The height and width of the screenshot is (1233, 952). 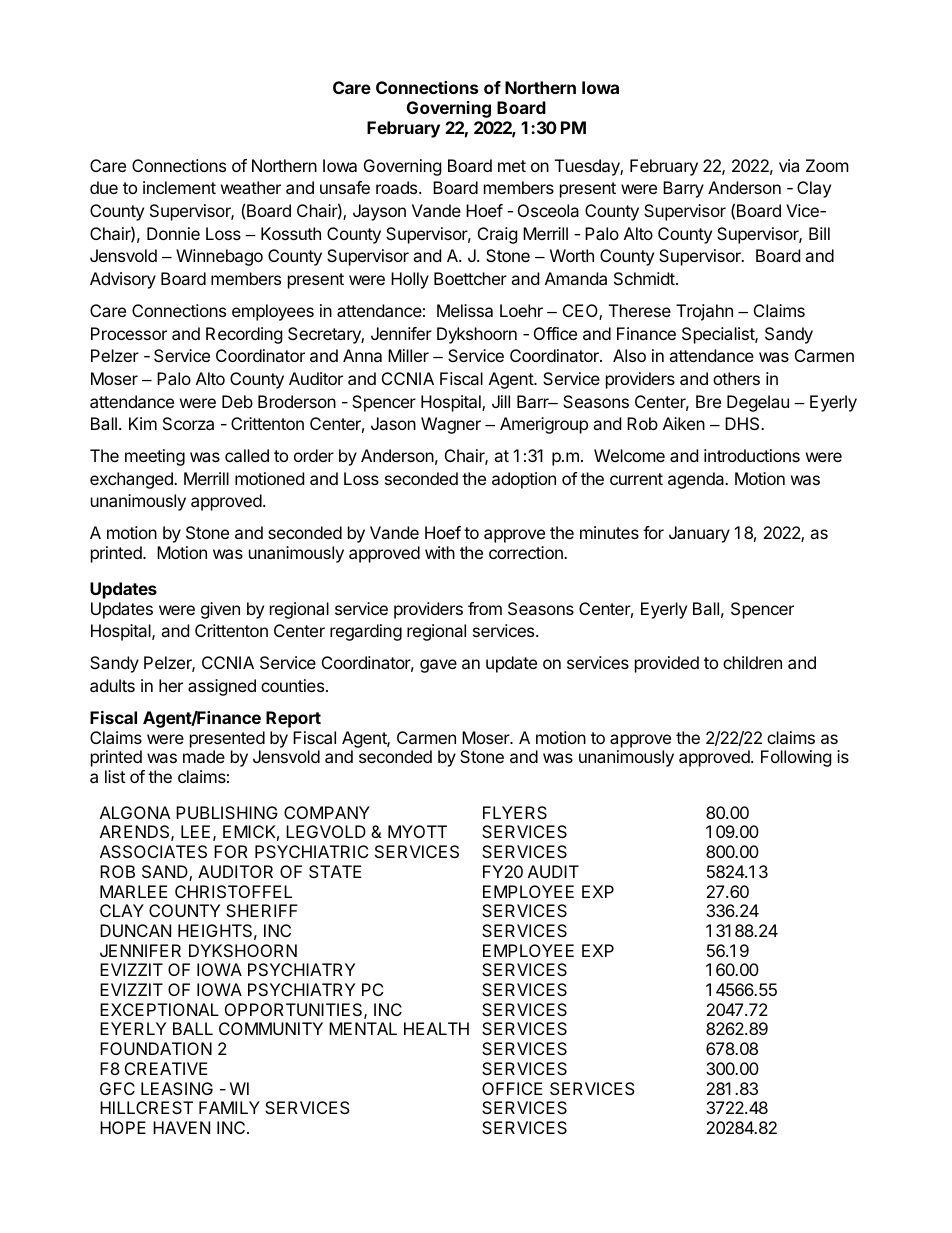 What do you see at coordinates (789, 165) in the screenshot?
I see `via` at bounding box center [789, 165].
